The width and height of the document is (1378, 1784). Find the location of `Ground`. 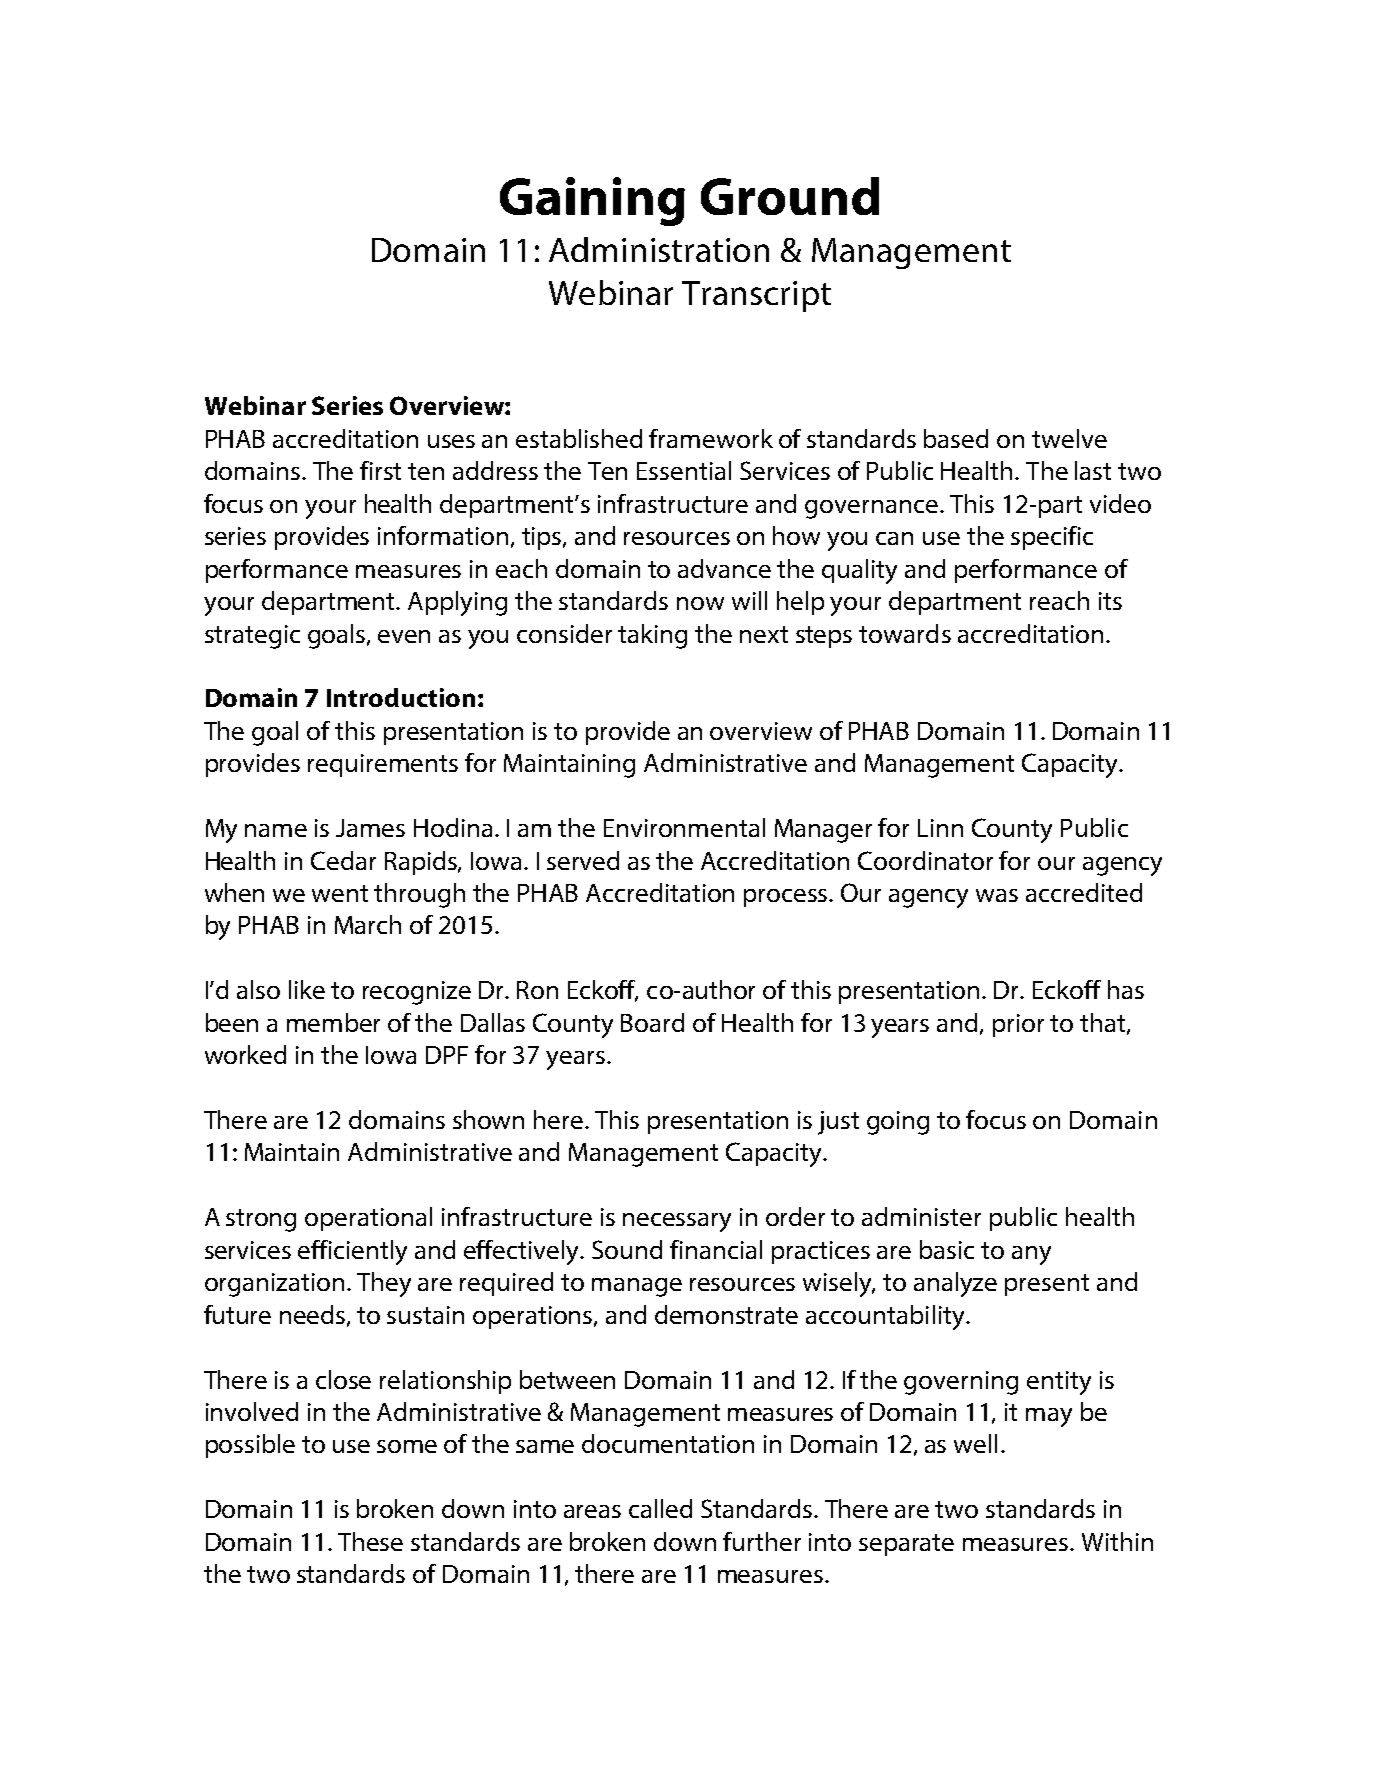

Ground is located at coordinates (790, 196).
